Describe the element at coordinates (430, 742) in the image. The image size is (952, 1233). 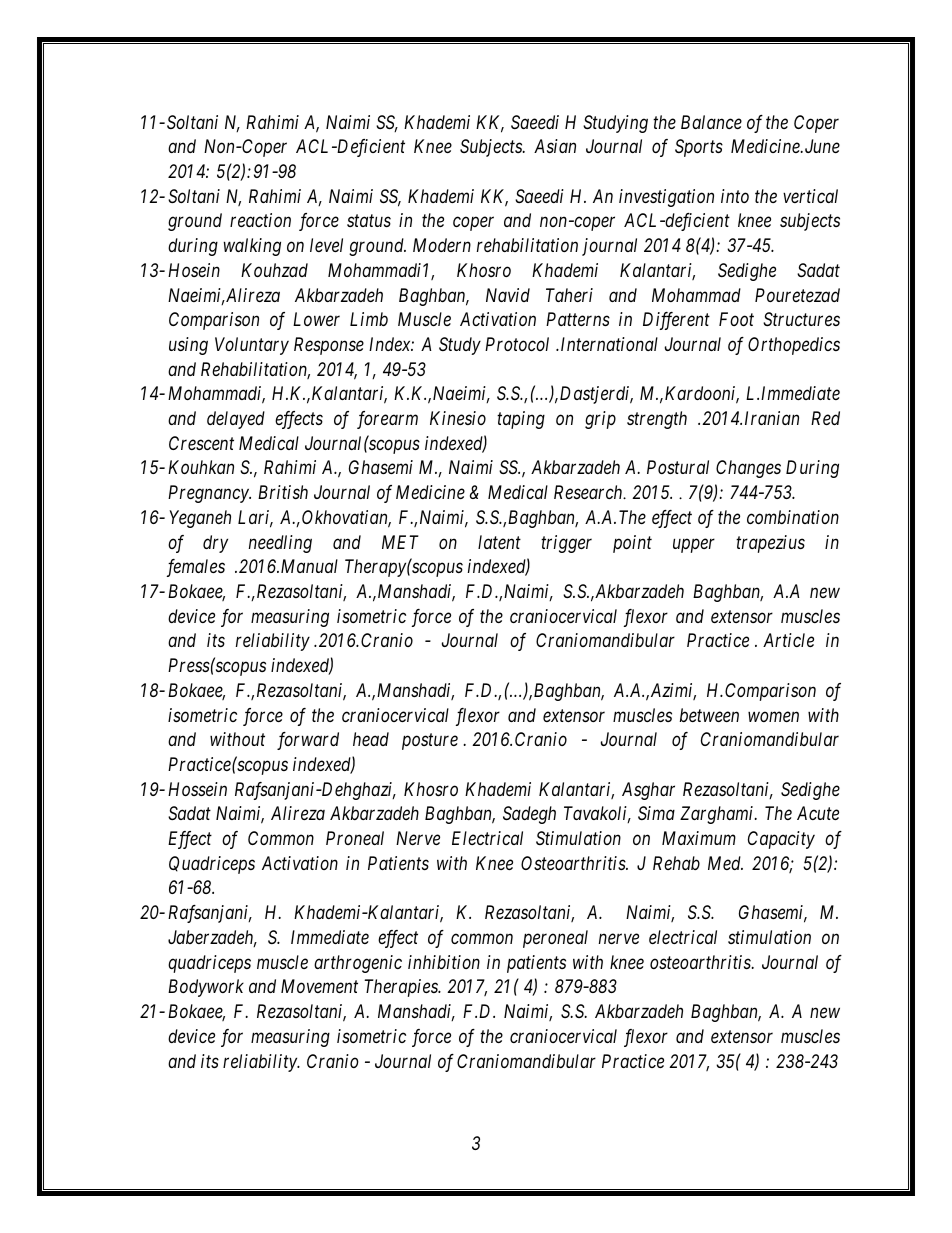
I see `posture` at that location.
